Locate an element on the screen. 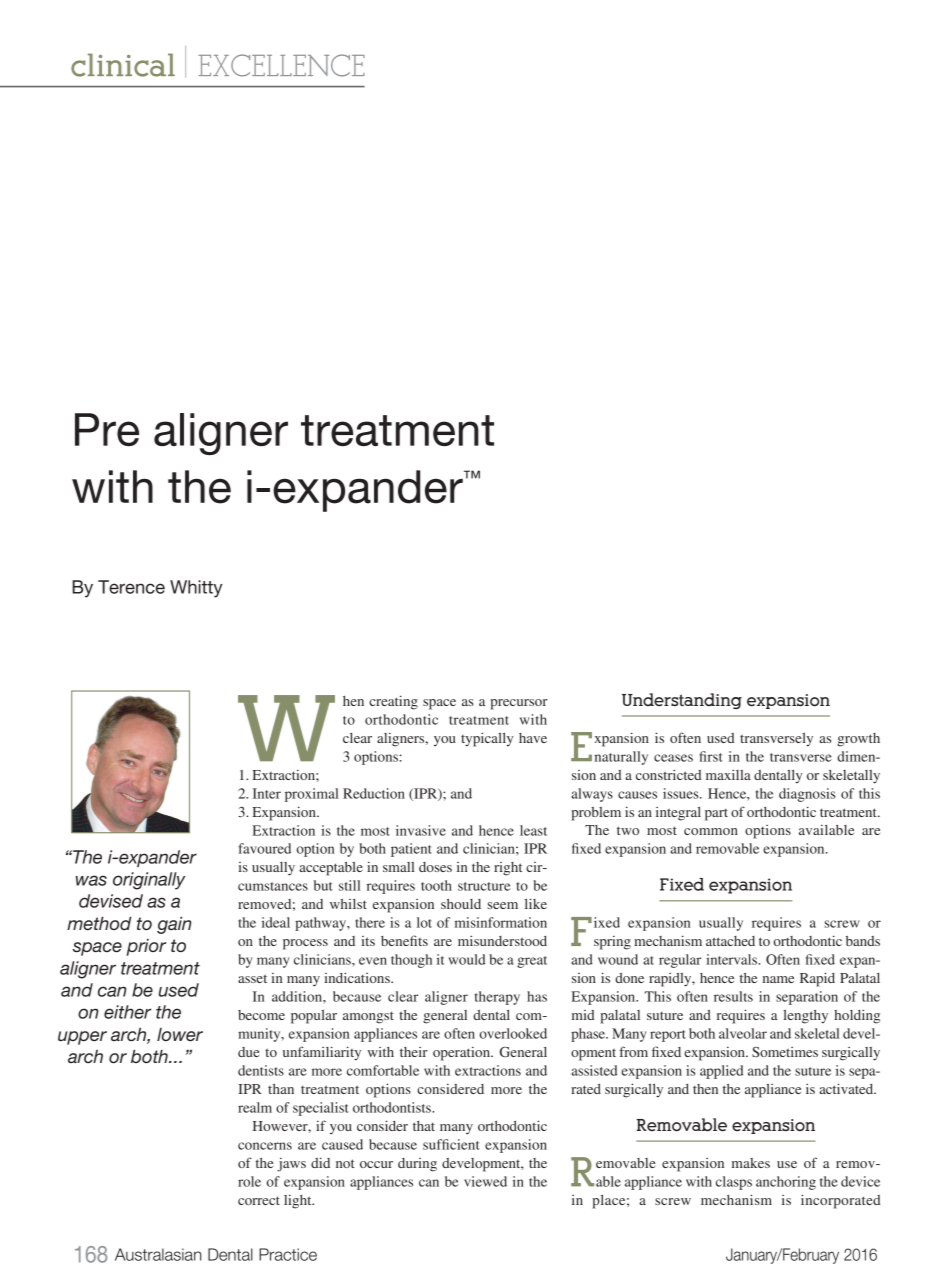 This screenshot has width=952, height=1286. Terence is located at coordinates (131, 587).
